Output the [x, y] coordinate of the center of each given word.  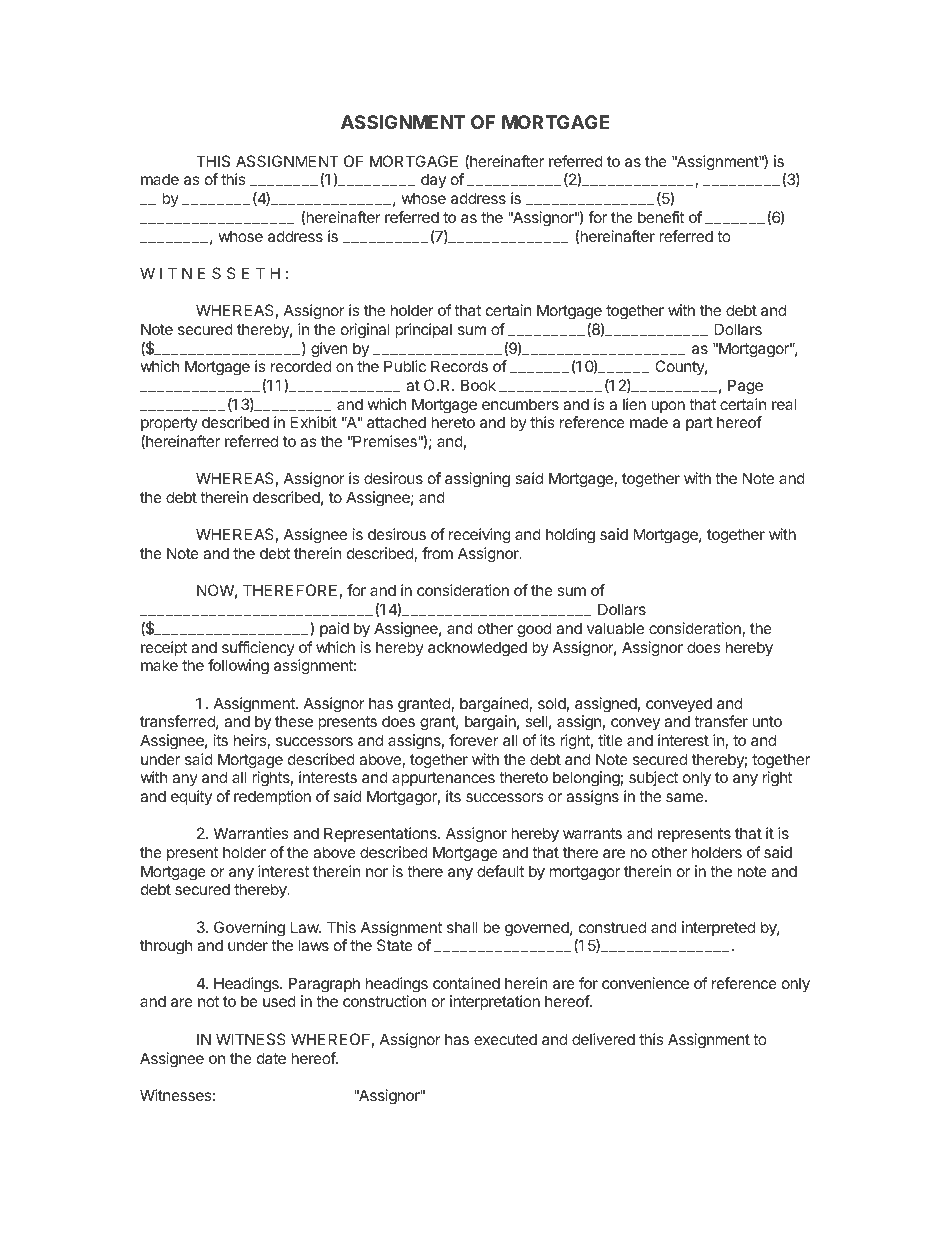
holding [570, 536]
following [238, 667]
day [433, 180]
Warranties [251, 833]
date [271, 1058]
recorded [301, 366]
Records [459, 366]
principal [423, 330]
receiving [479, 536]
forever [474, 740]
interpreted [718, 928]
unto [767, 721]
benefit [661, 217]
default [500, 871]
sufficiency [258, 648]
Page [745, 387]
